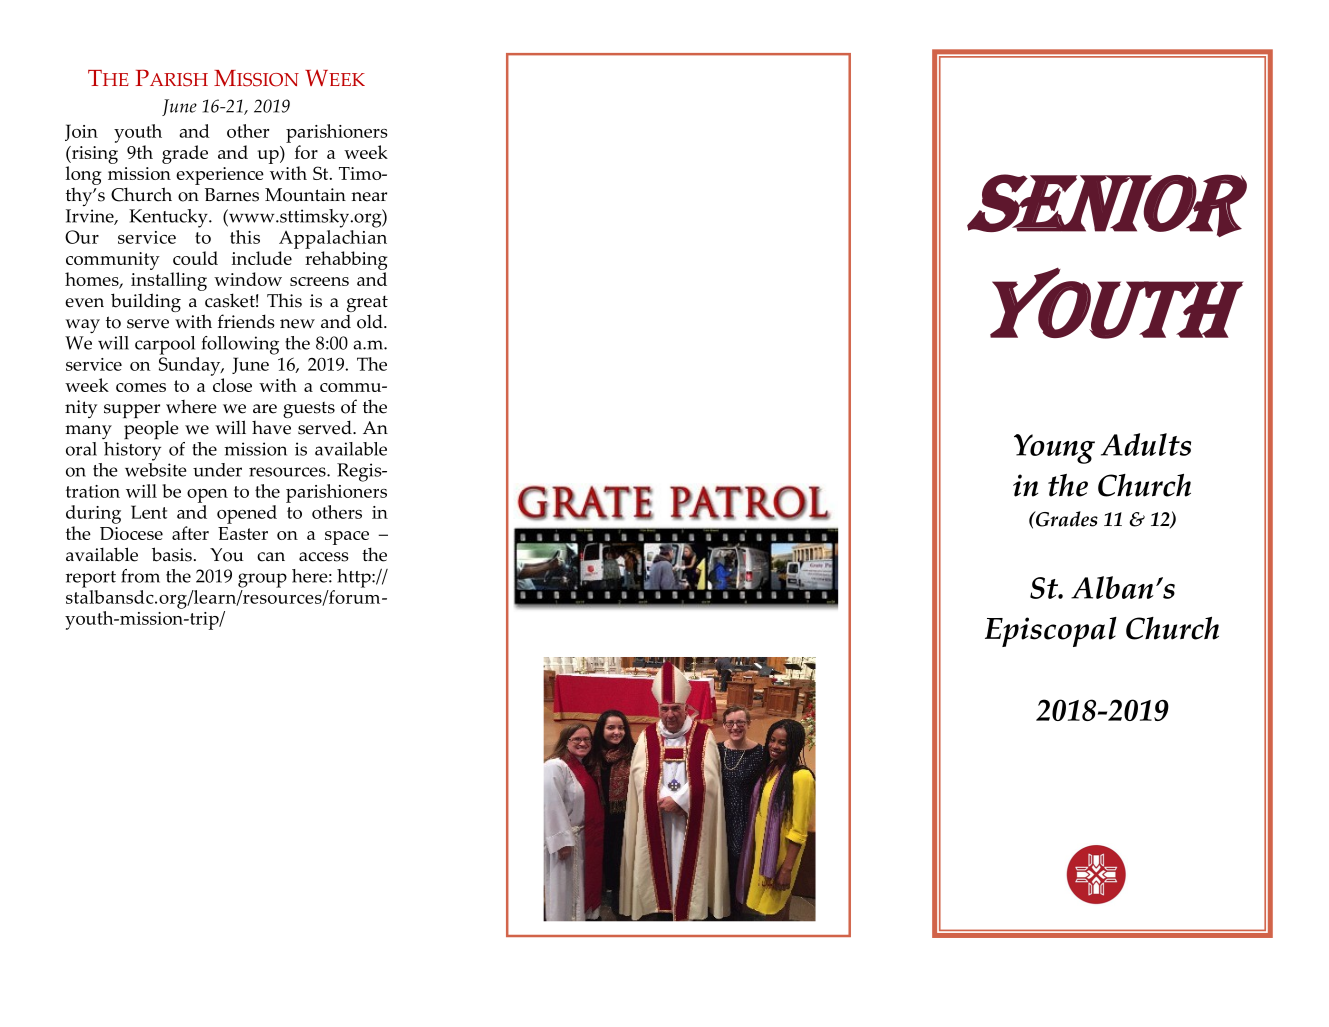 The width and height of the screenshot is (1329, 1027). Describe the element at coordinates (271, 428) in the screenshot. I see `have` at that location.
